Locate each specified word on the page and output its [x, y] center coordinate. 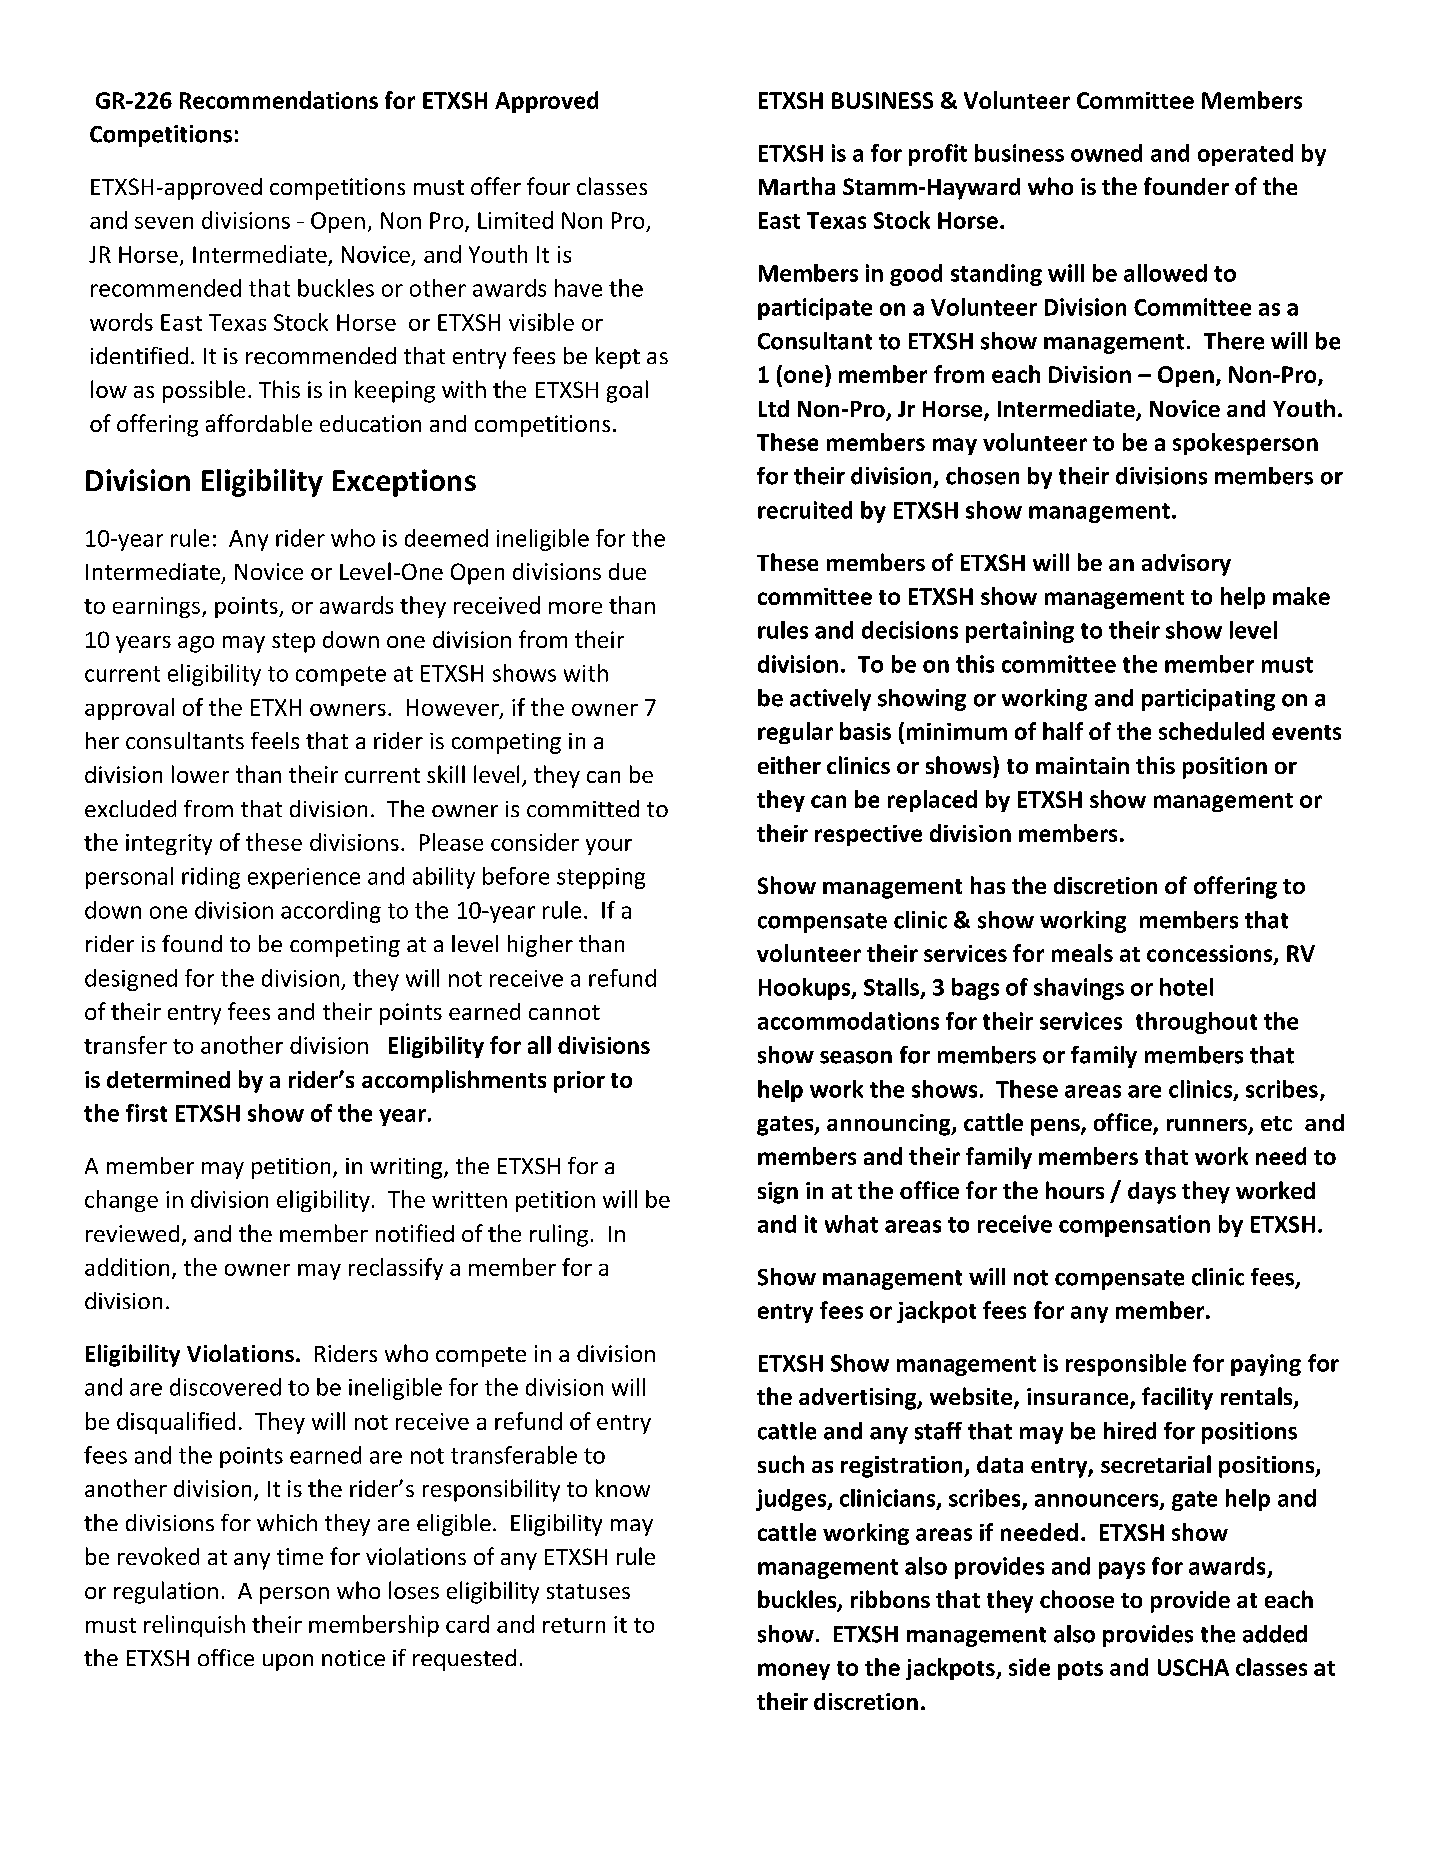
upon [288, 1662]
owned [1106, 153]
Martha [797, 186]
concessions [1211, 954]
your [609, 847]
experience [304, 878]
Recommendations [279, 100]
